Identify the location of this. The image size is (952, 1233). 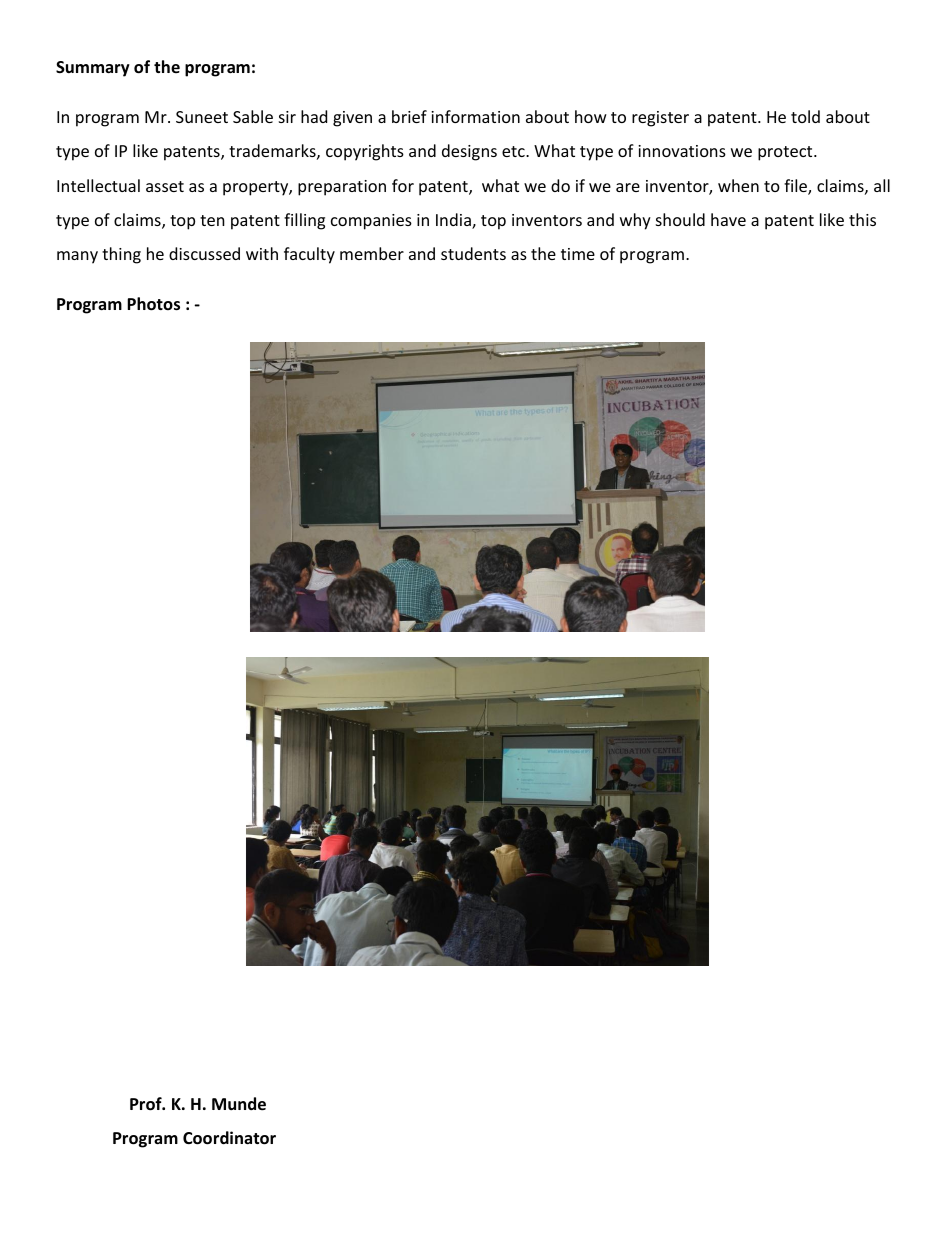
(862, 219).
